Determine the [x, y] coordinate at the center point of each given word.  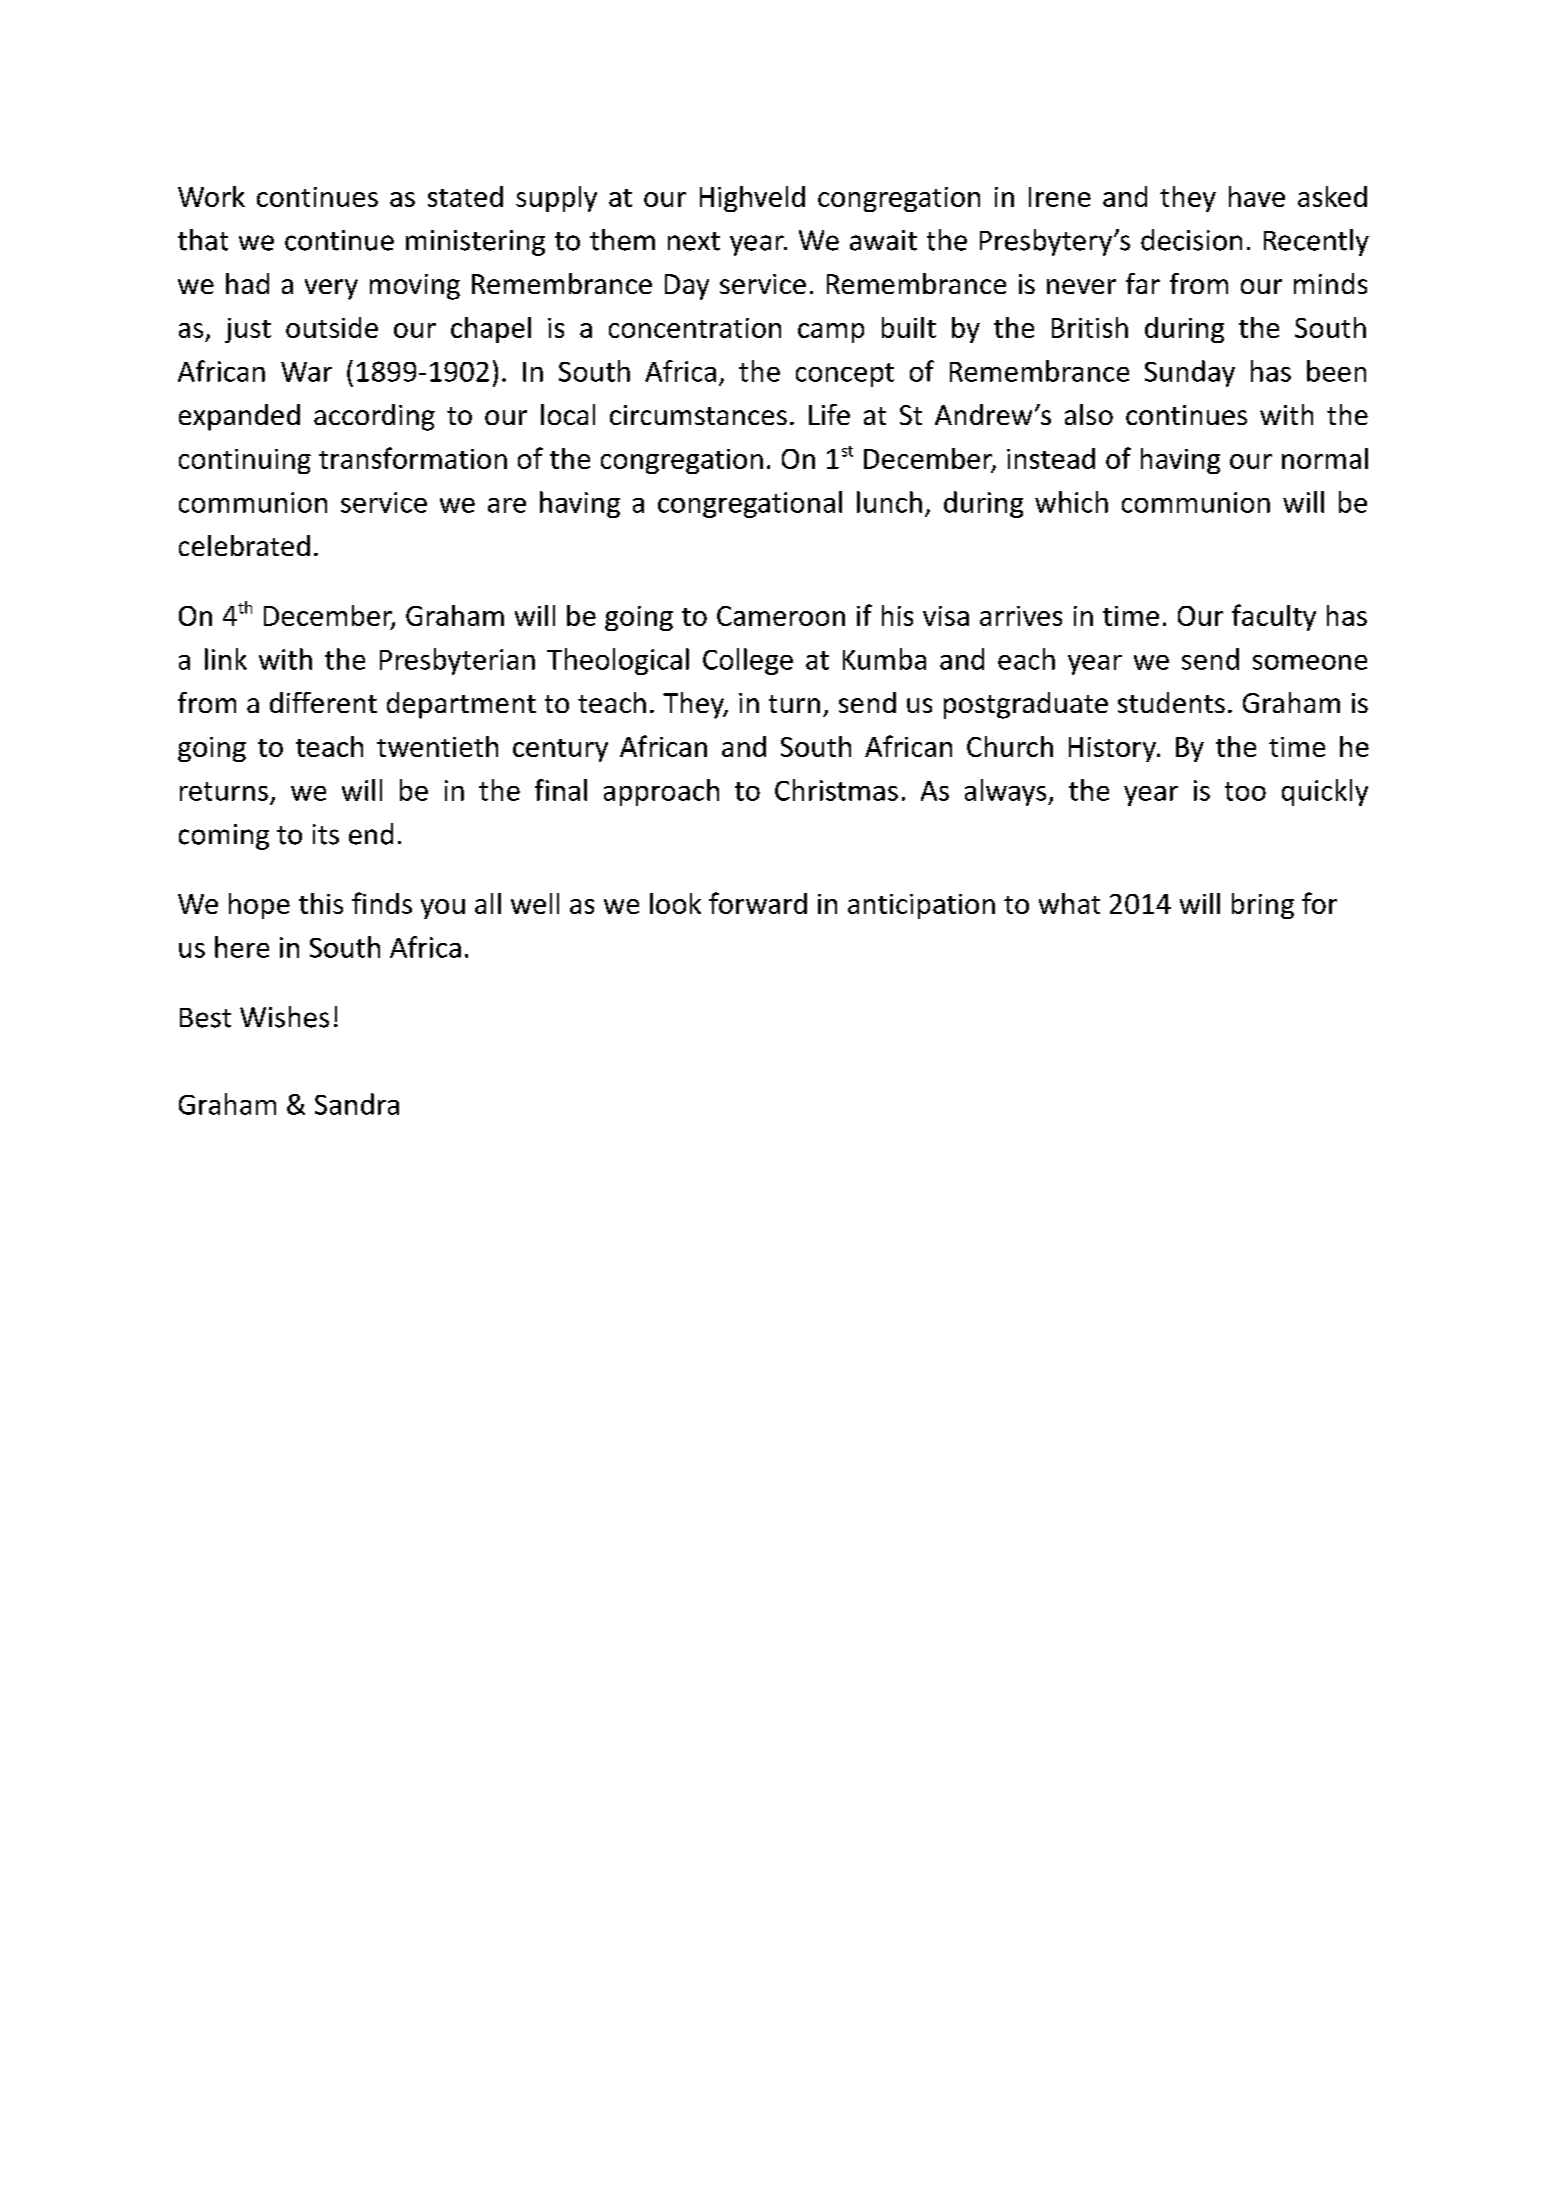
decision [1191, 240]
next [694, 241]
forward [758, 903]
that [203, 240]
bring [1263, 906]
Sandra [357, 1104]
